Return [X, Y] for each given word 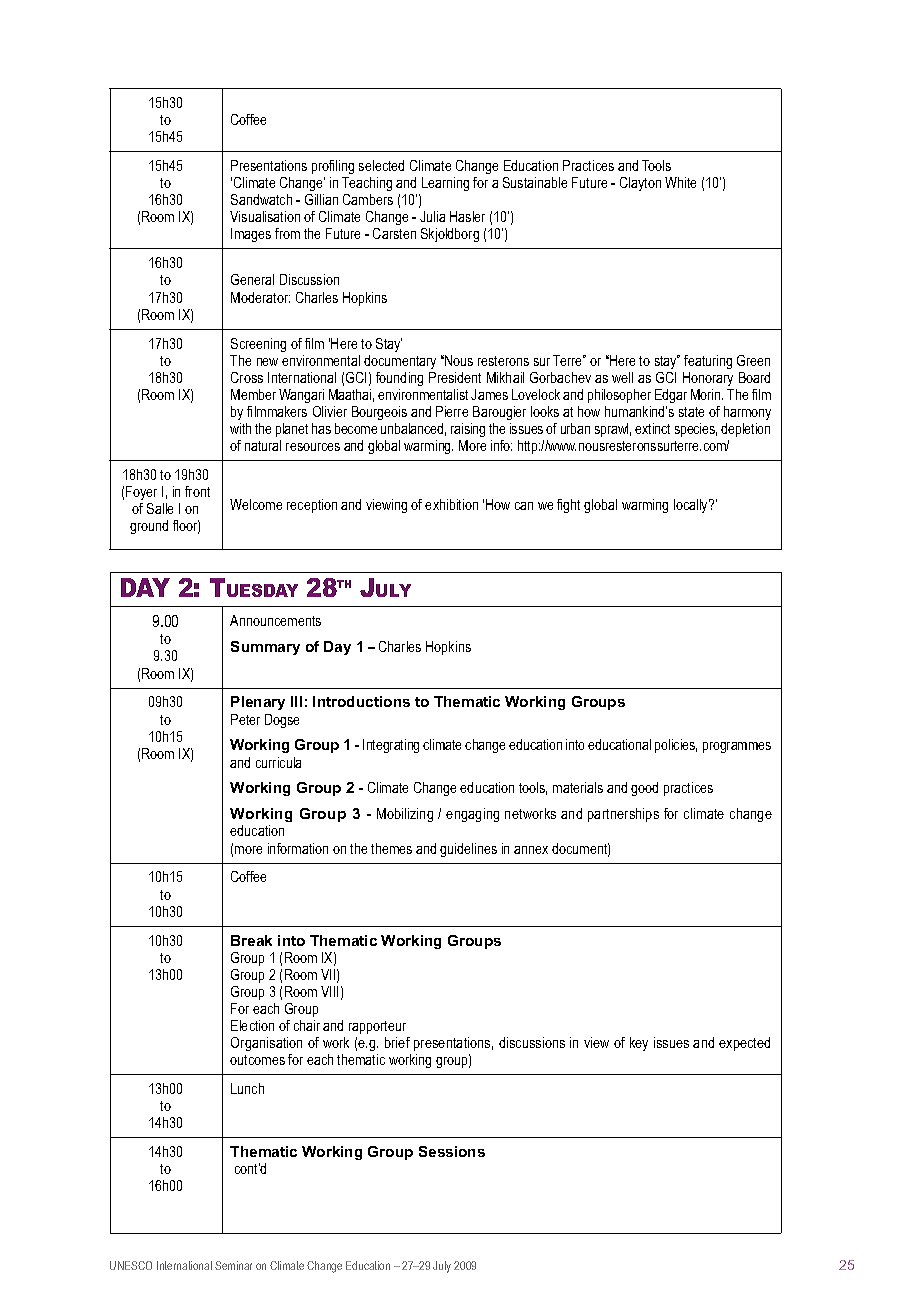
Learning [445, 184]
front [197, 491]
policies [676, 746]
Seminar [233, 1265]
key [639, 1044]
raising [468, 430]
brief [397, 1042]
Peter [245, 719]
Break [251, 940]
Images [251, 235]
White [680, 182]
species [696, 430]
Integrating [391, 746]
